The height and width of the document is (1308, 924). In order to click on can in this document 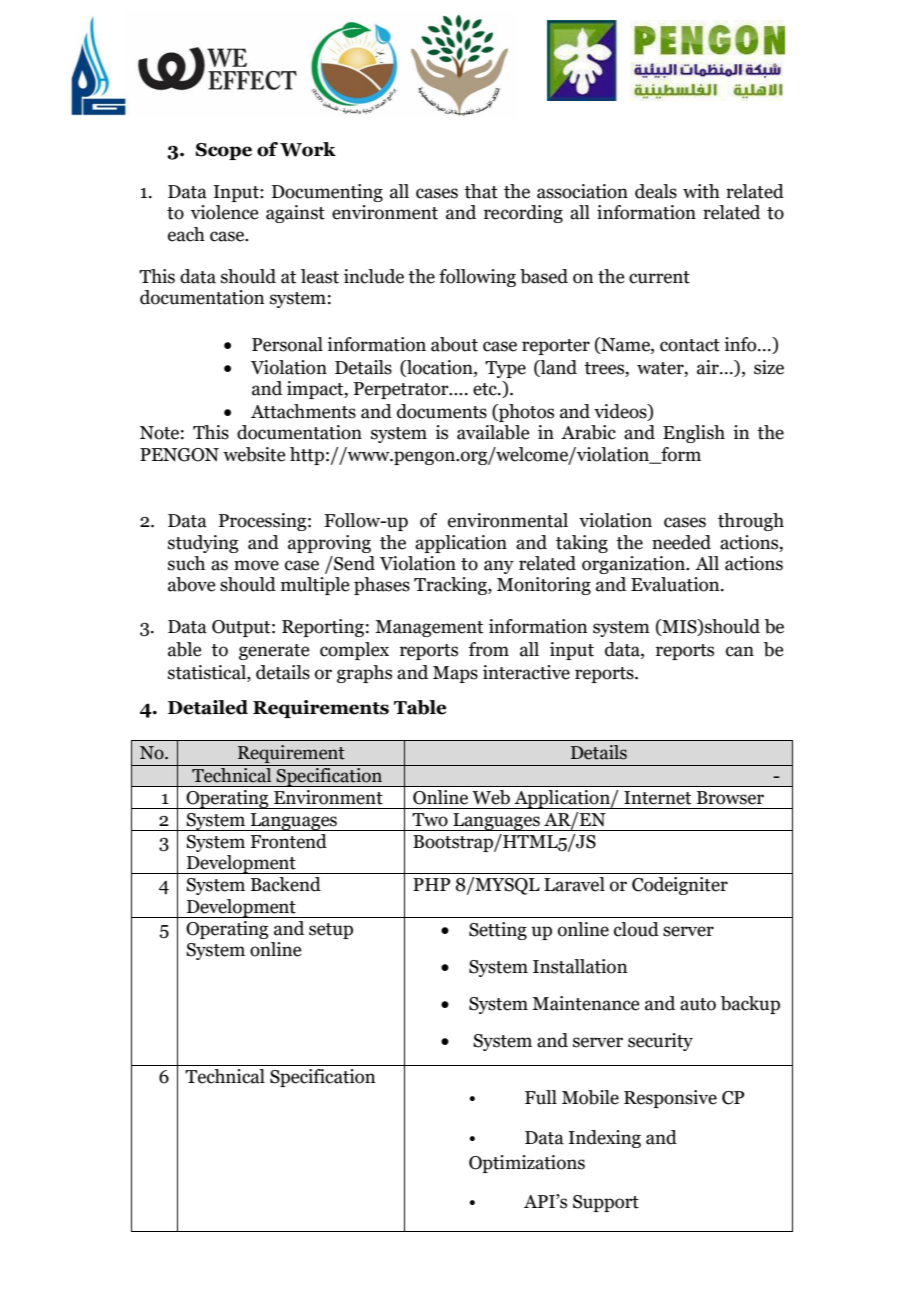, I will do `click(740, 651)`.
